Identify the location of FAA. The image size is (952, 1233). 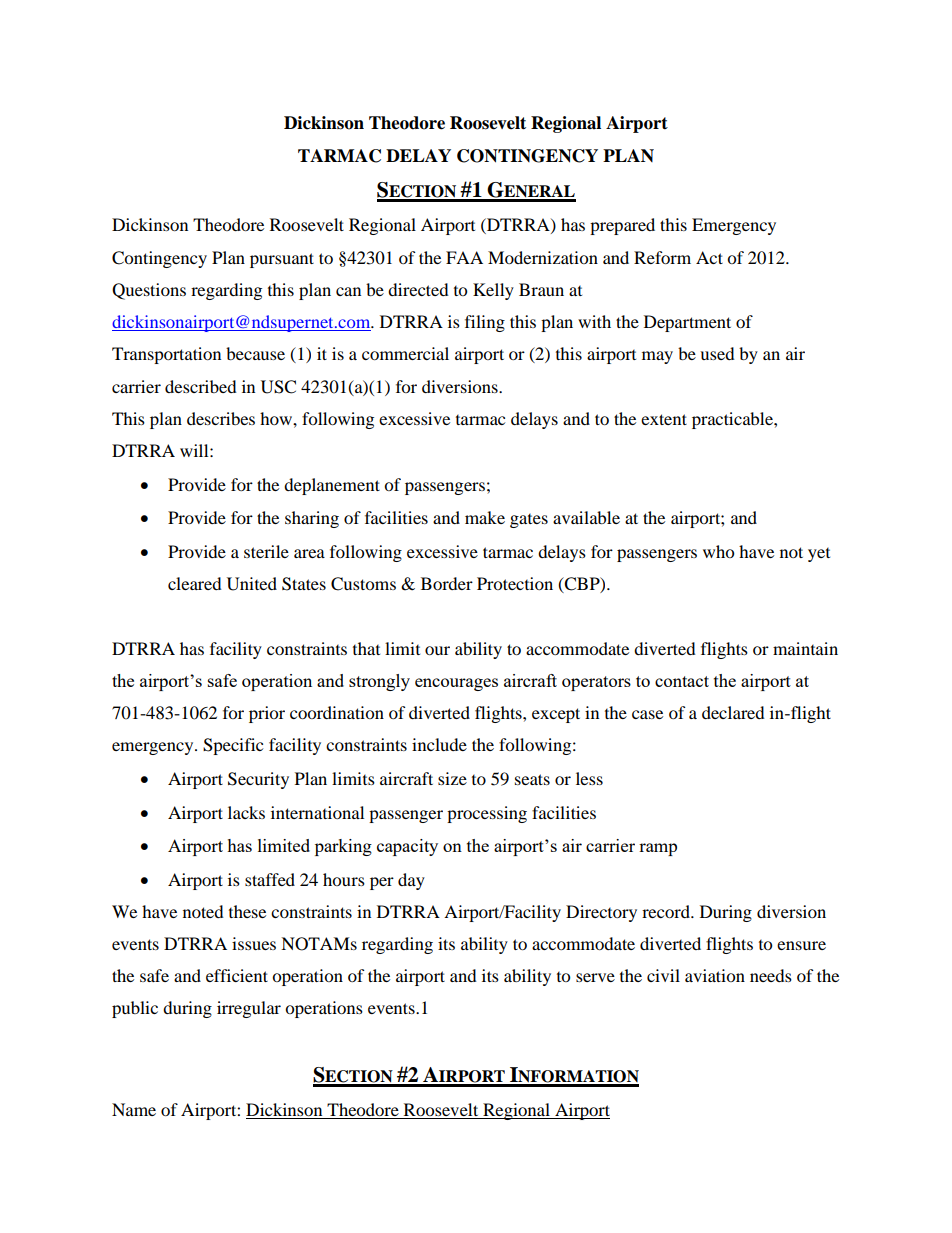
(464, 257).
